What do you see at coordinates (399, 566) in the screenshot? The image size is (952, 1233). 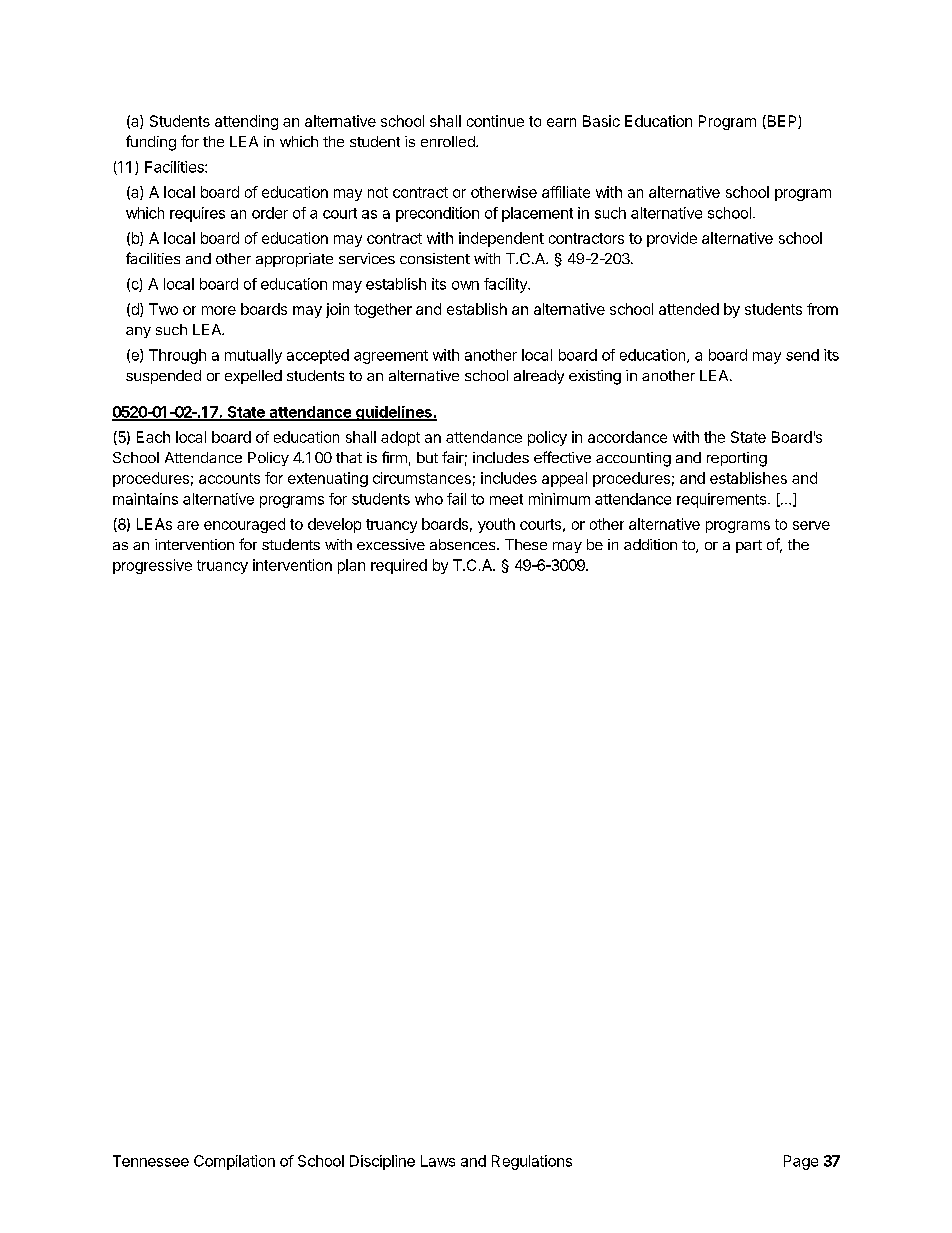 I see `required` at bounding box center [399, 566].
